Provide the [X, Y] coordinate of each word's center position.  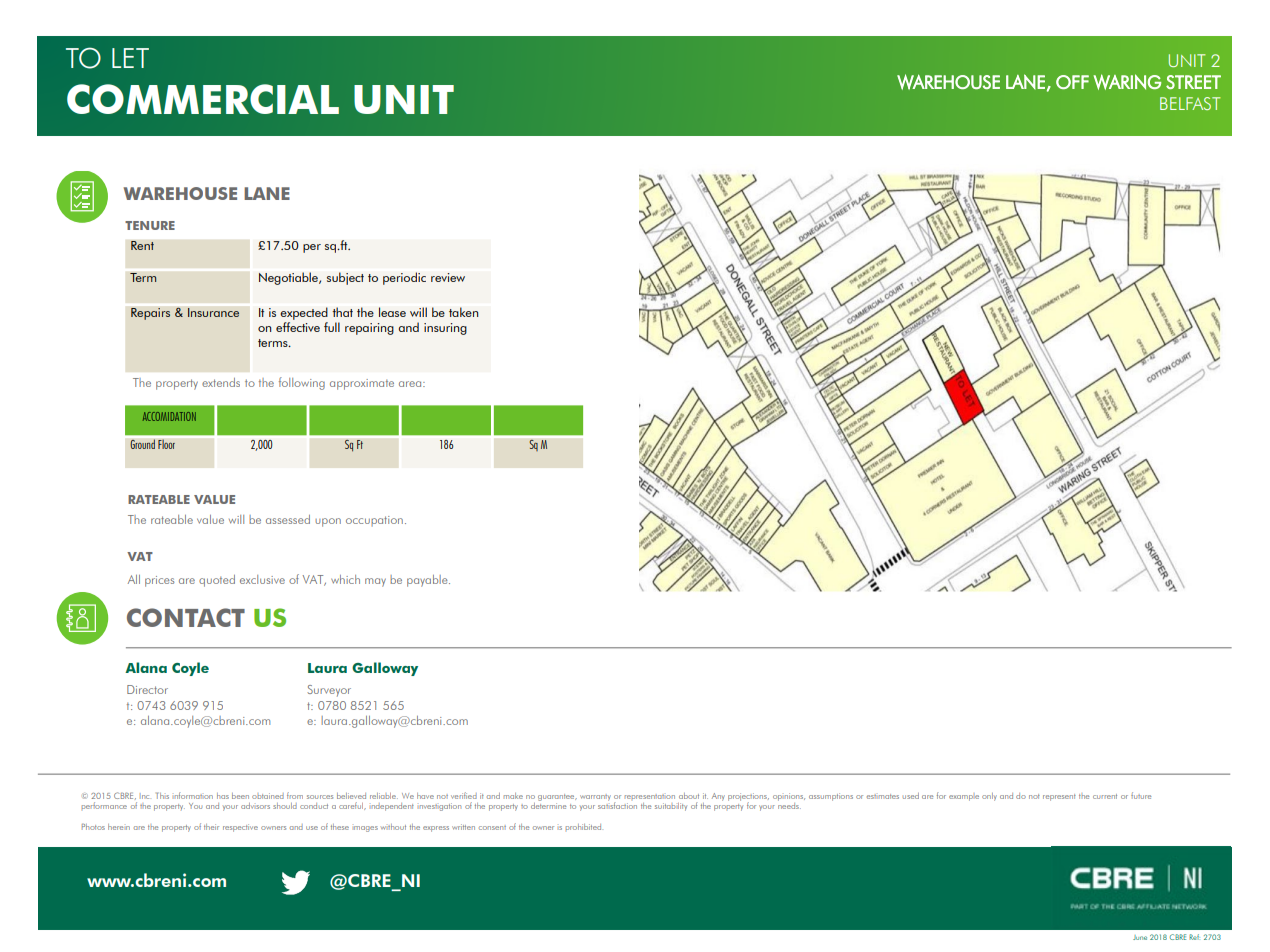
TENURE [150, 225]
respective [240, 828]
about [689, 796]
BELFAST [1190, 103]
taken [464, 312]
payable [428, 581]
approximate [362, 384]
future [1141, 795]
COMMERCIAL [203, 99]
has [223, 796]
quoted [217, 581]
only [989, 797]
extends [221, 382]
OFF [1072, 82]
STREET [1193, 82]
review [448, 277]
